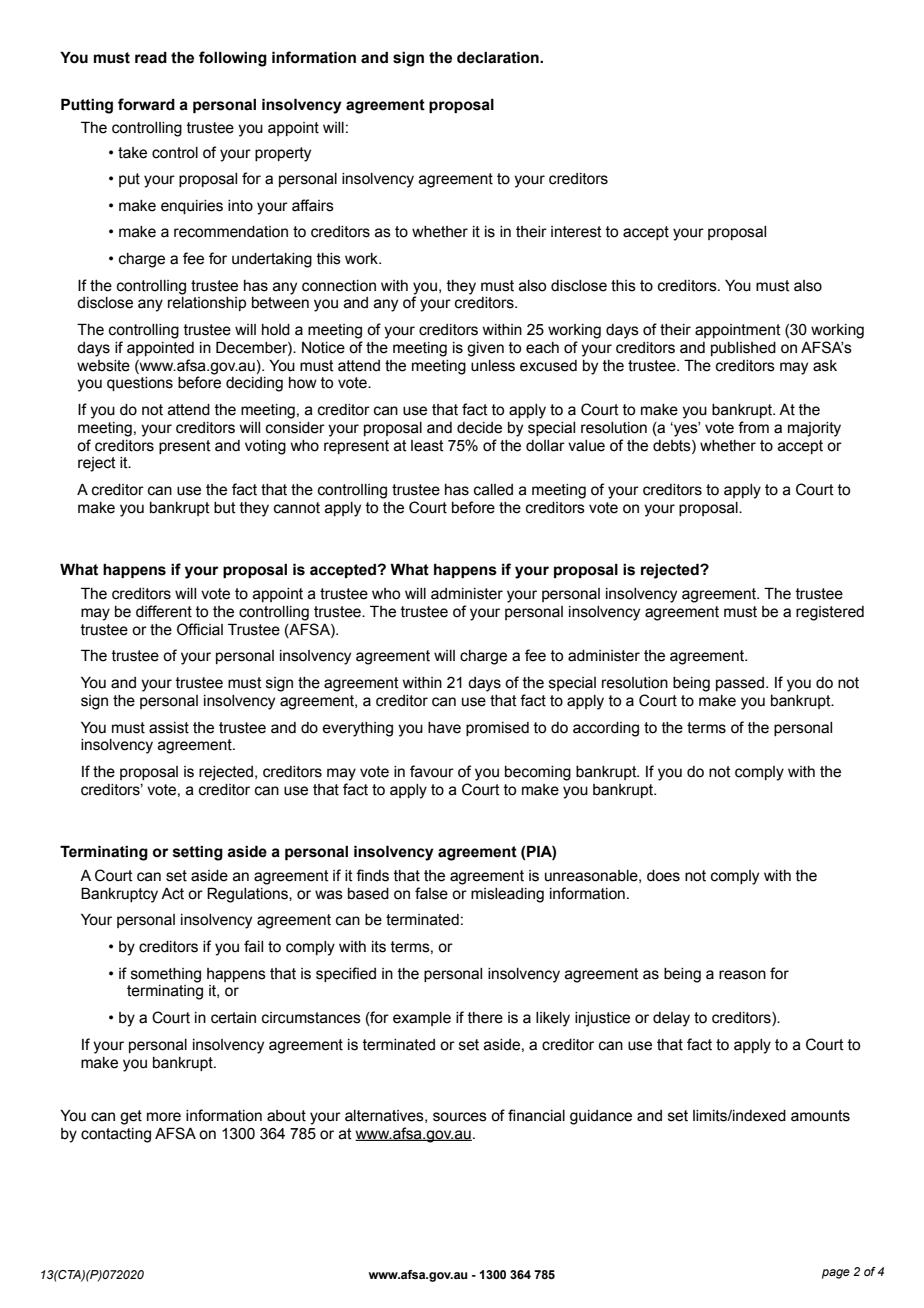 This document has height=1308, width=924. I want to click on have, so click(444, 728).
